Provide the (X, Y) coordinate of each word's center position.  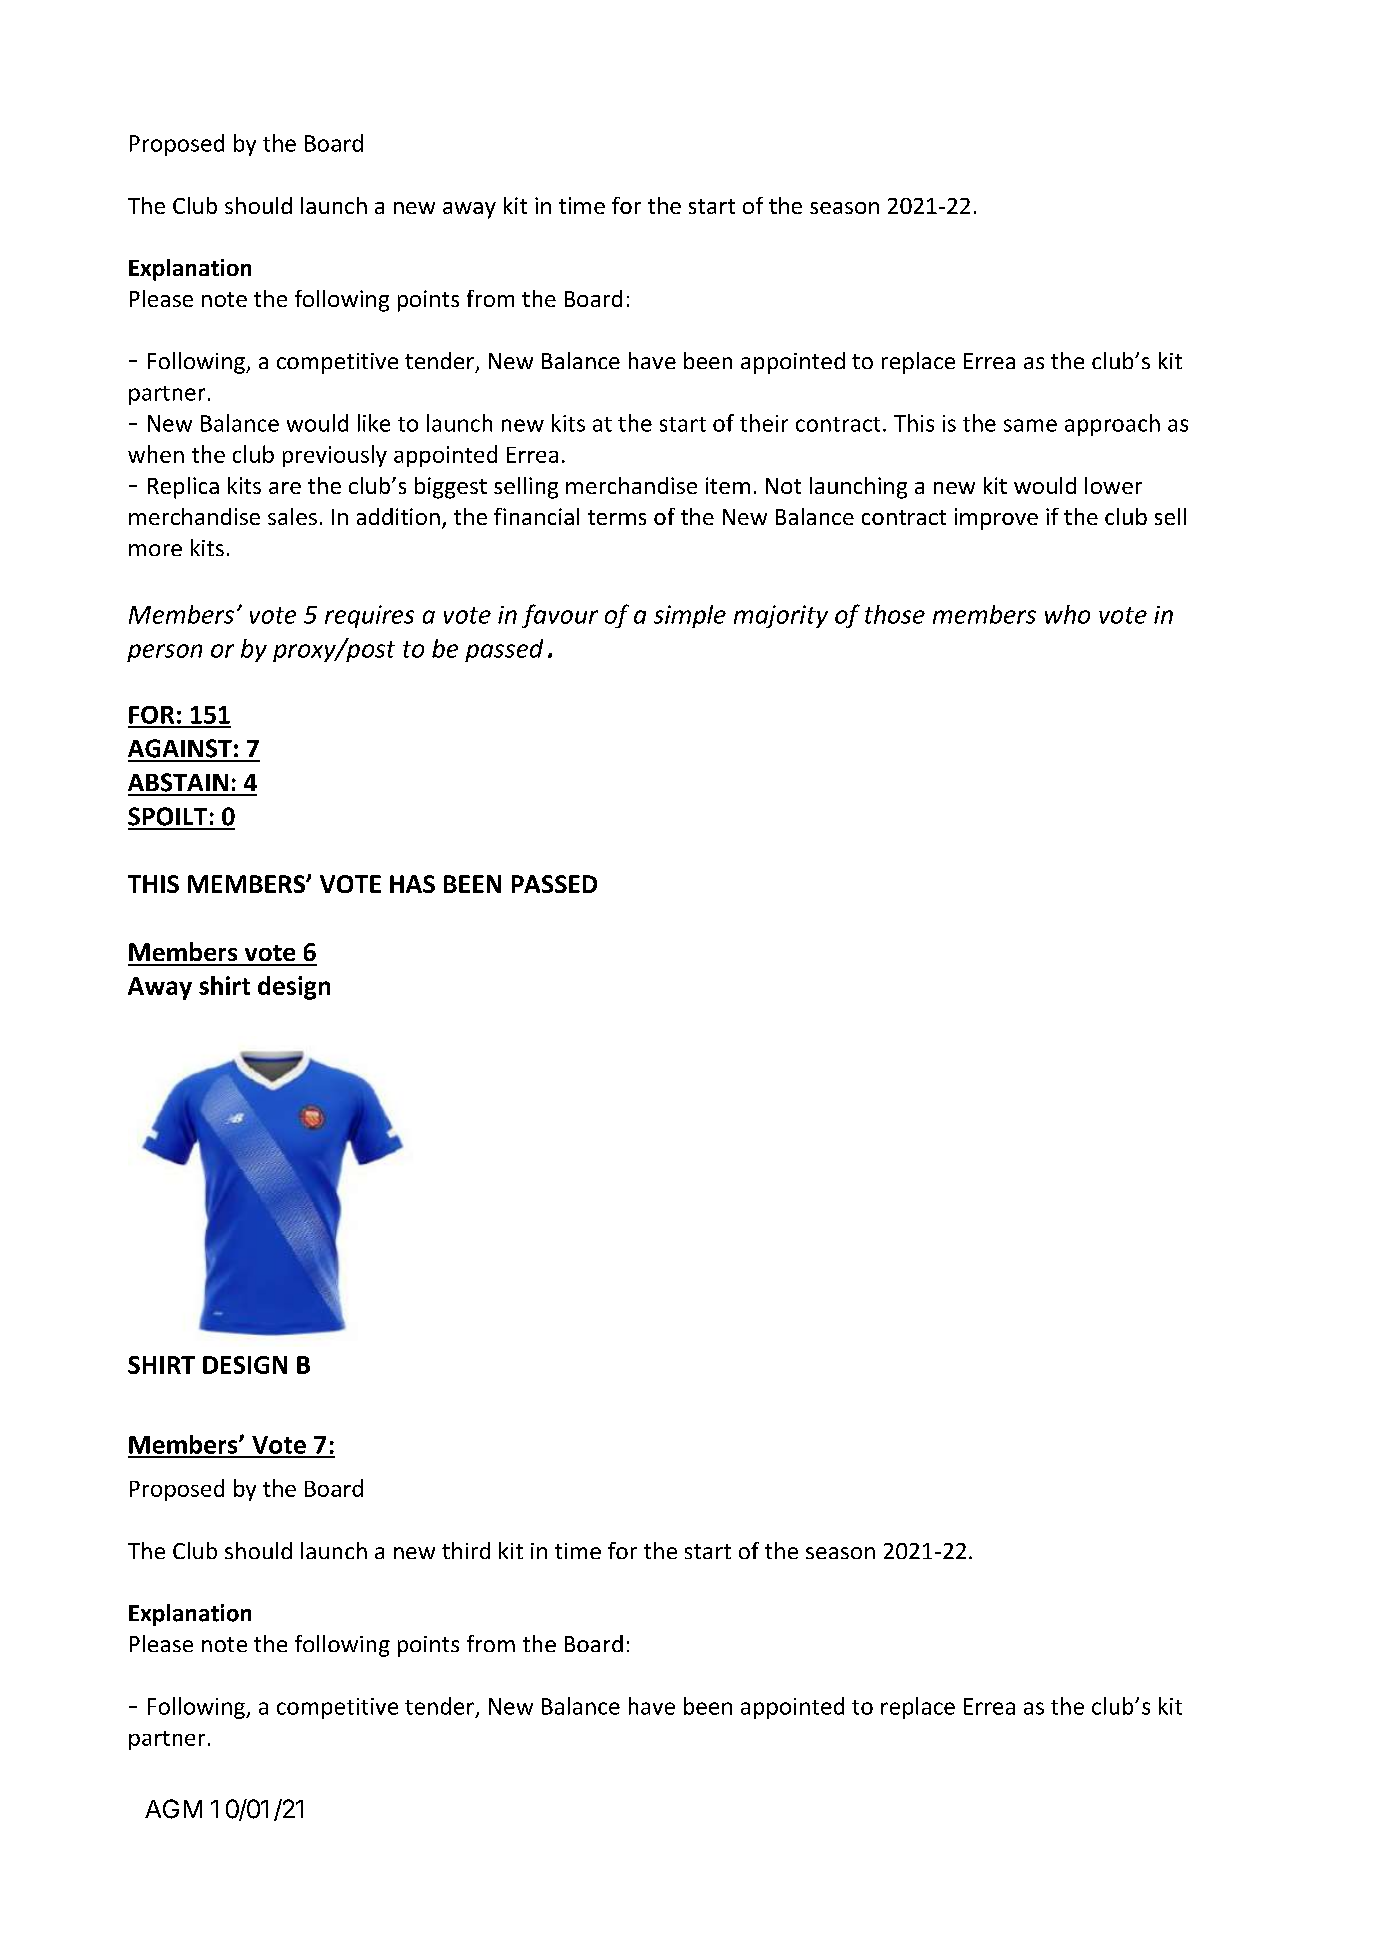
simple (690, 616)
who (1067, 614)
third (466, 1550)
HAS (412, 884)
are (285, 488)
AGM (173, 1809)
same (1030, 425)
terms (617, 517)
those (895, 614)
